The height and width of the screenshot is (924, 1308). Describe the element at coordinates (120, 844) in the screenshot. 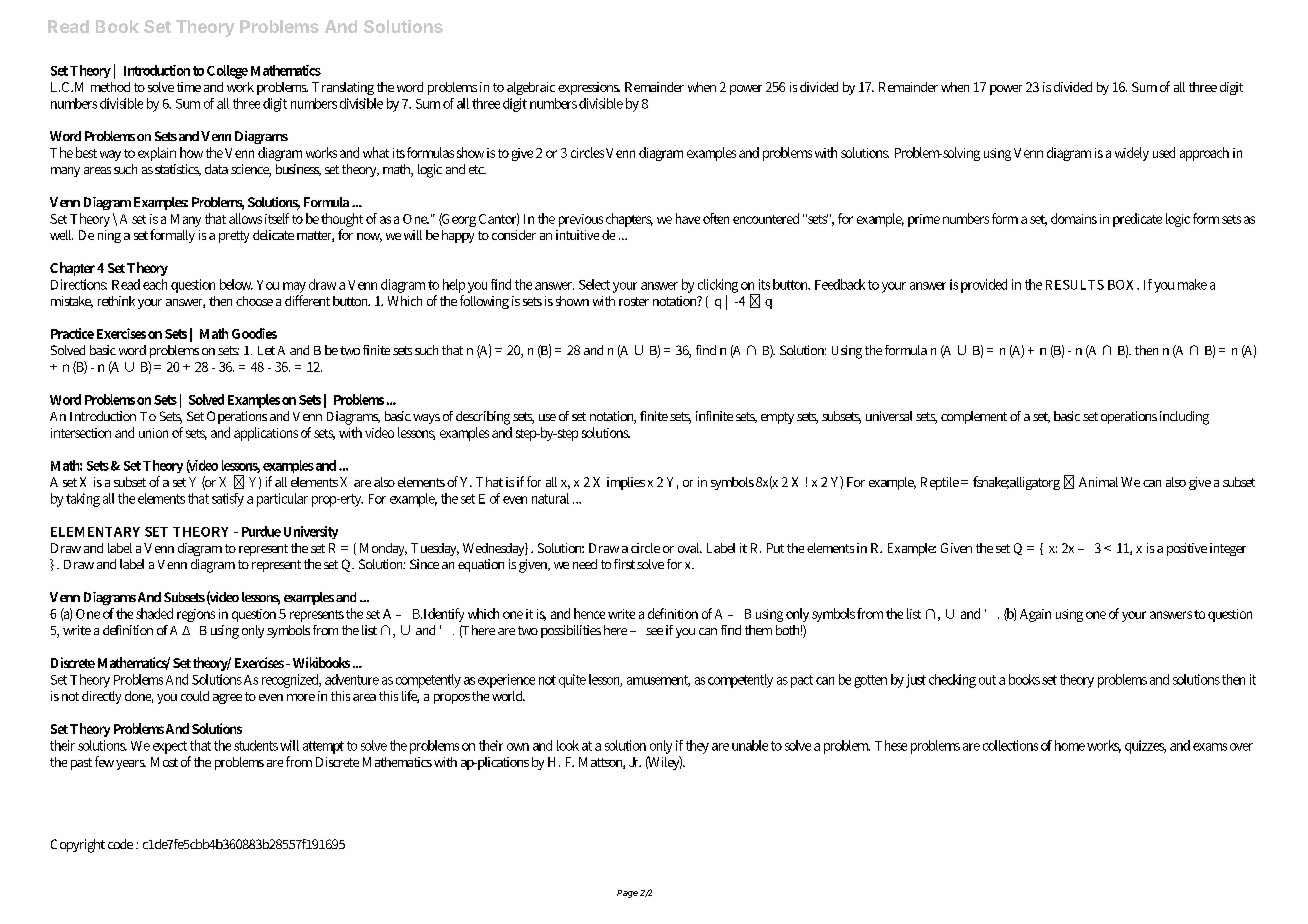

I see `code` at that location.
